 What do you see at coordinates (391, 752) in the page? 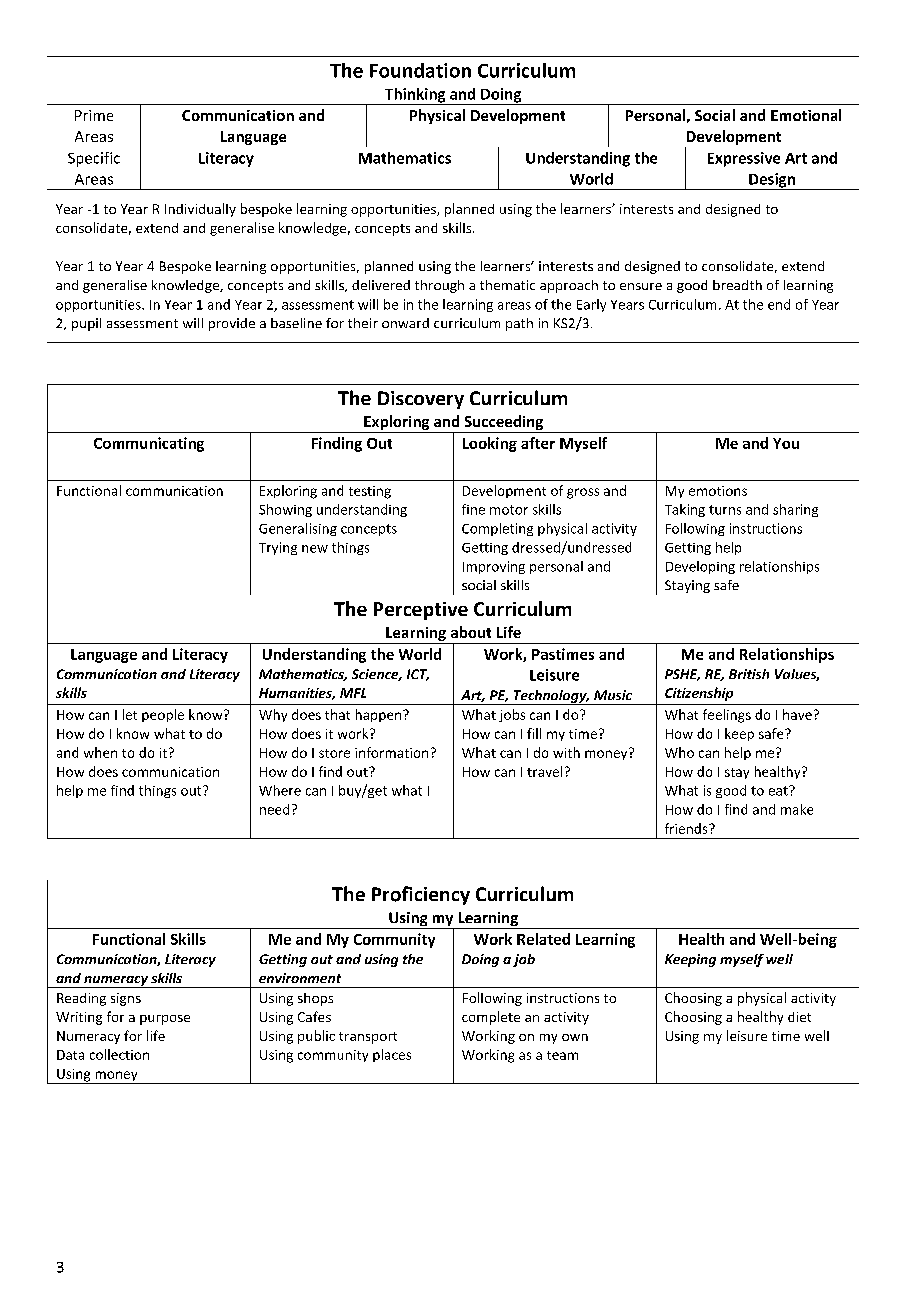
I see `information` at bounding box center [391, 752].
